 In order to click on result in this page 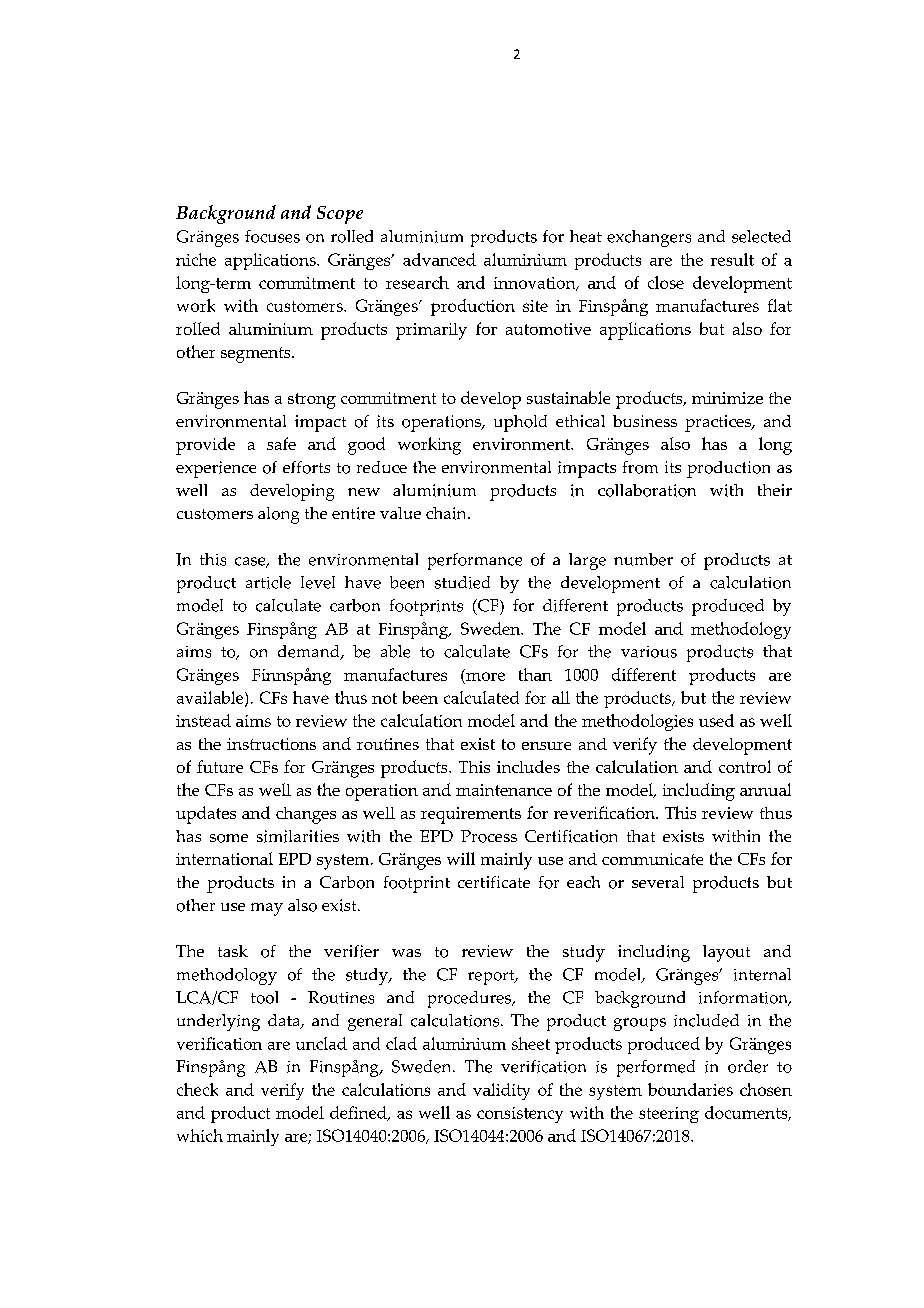, I will do `click(732, 259)`.
